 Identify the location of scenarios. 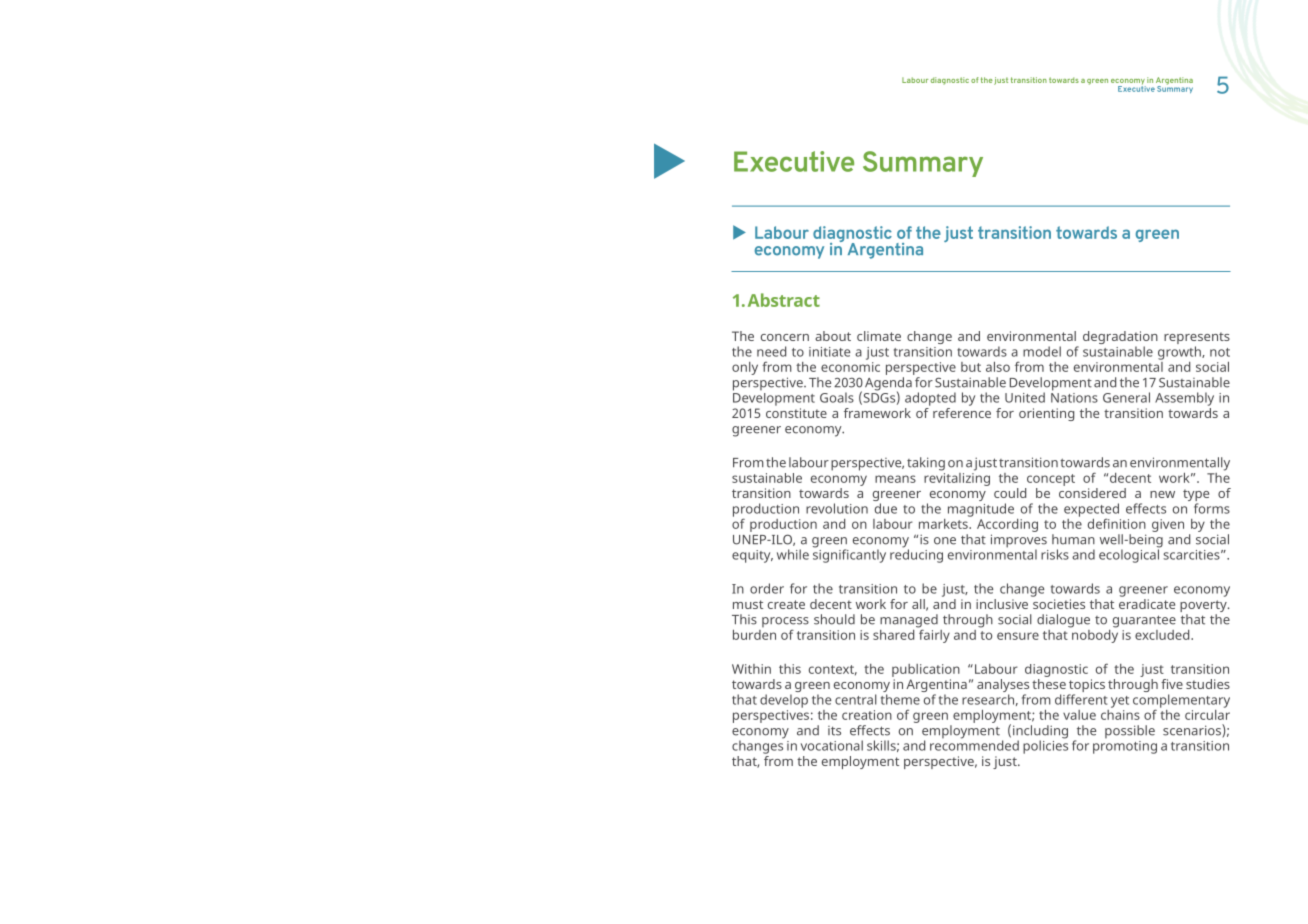
(1193, 731).
